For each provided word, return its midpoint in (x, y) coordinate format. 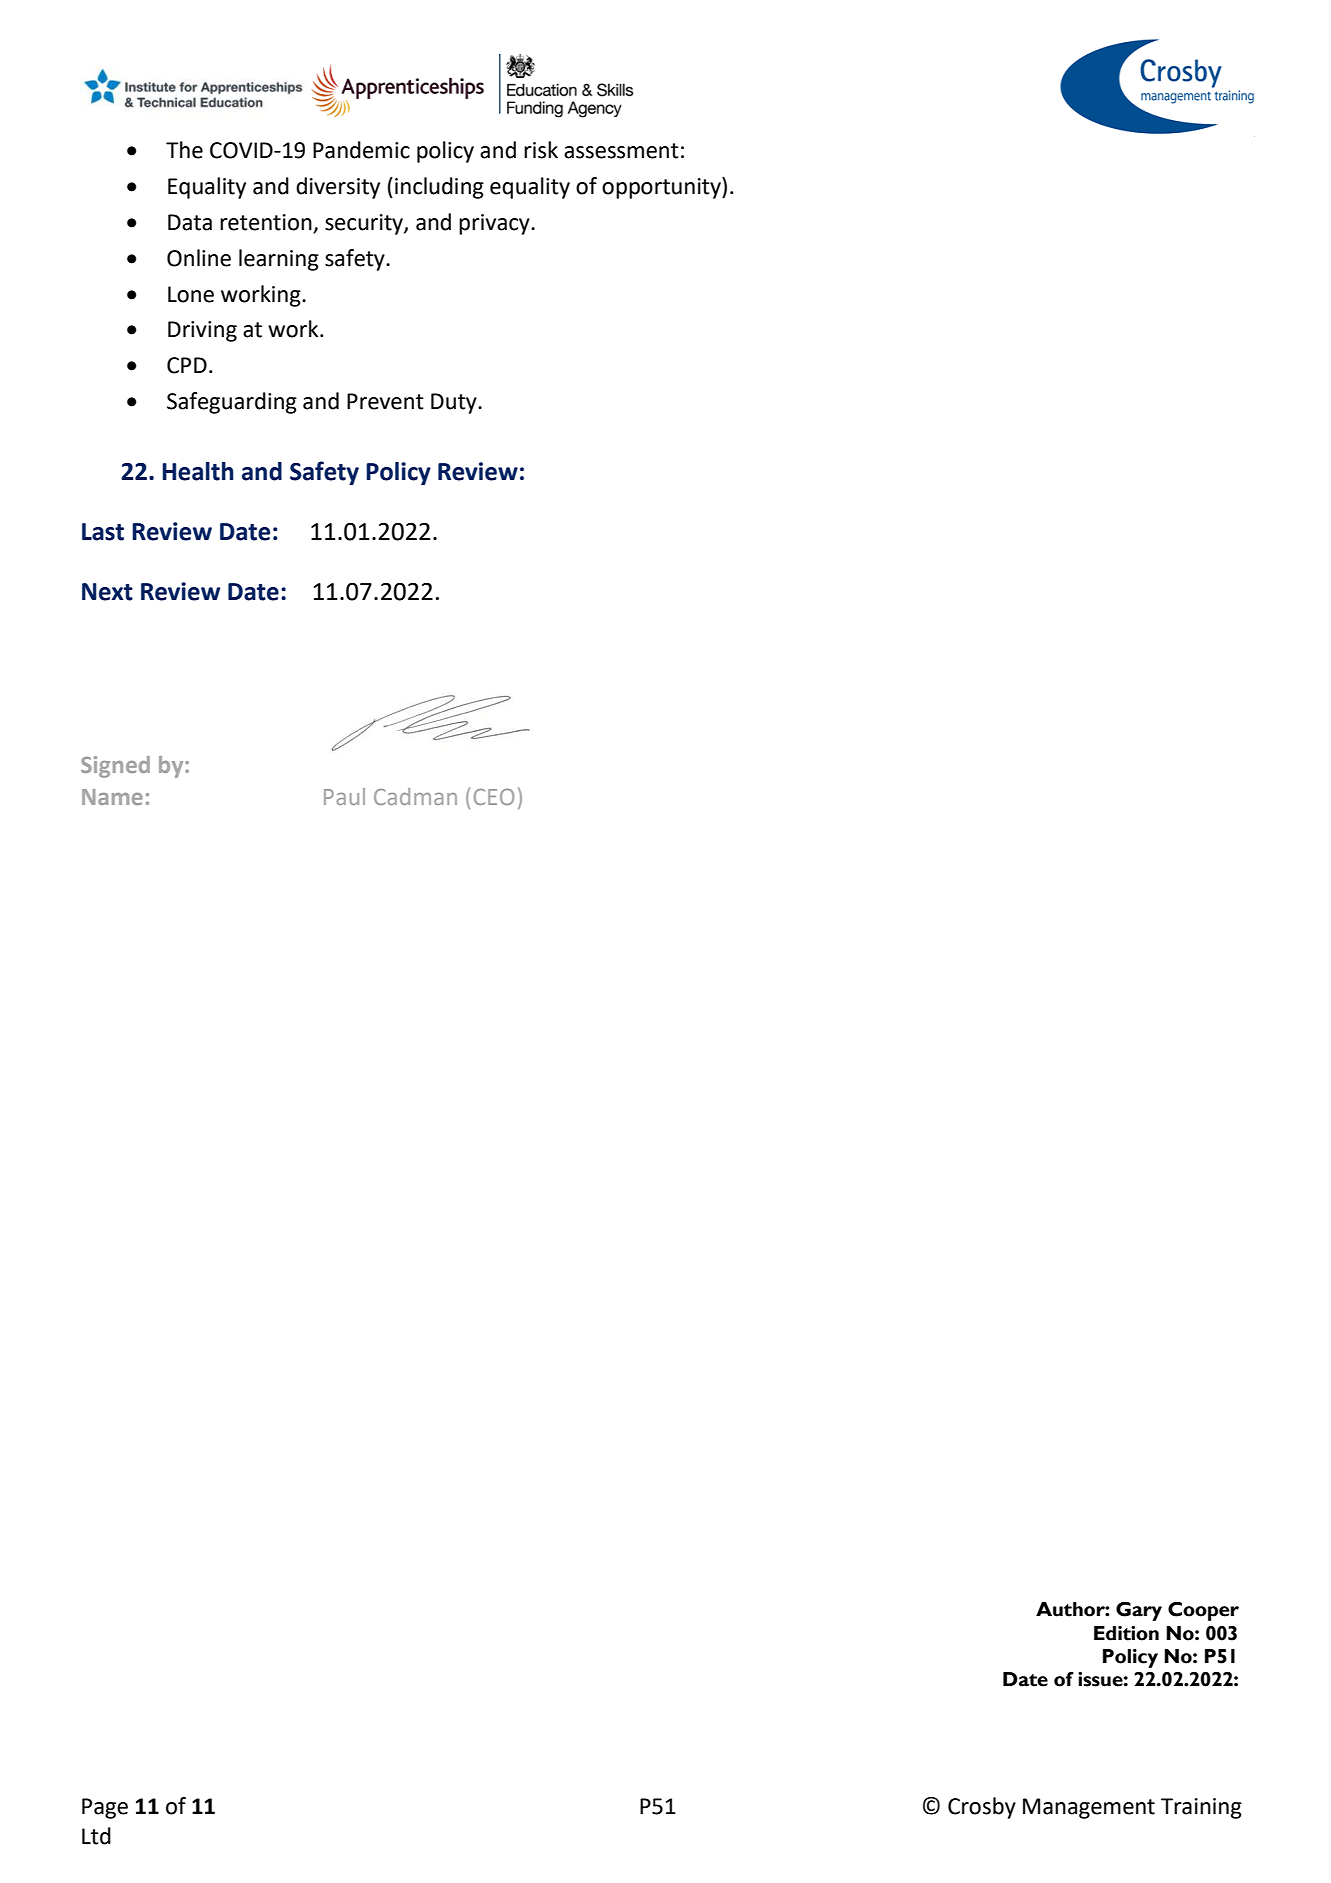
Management (1089, 1808)
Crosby (982, 1808)
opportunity (662, 188)
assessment (621, 151)
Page (105, 1808)
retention (267, 223)
